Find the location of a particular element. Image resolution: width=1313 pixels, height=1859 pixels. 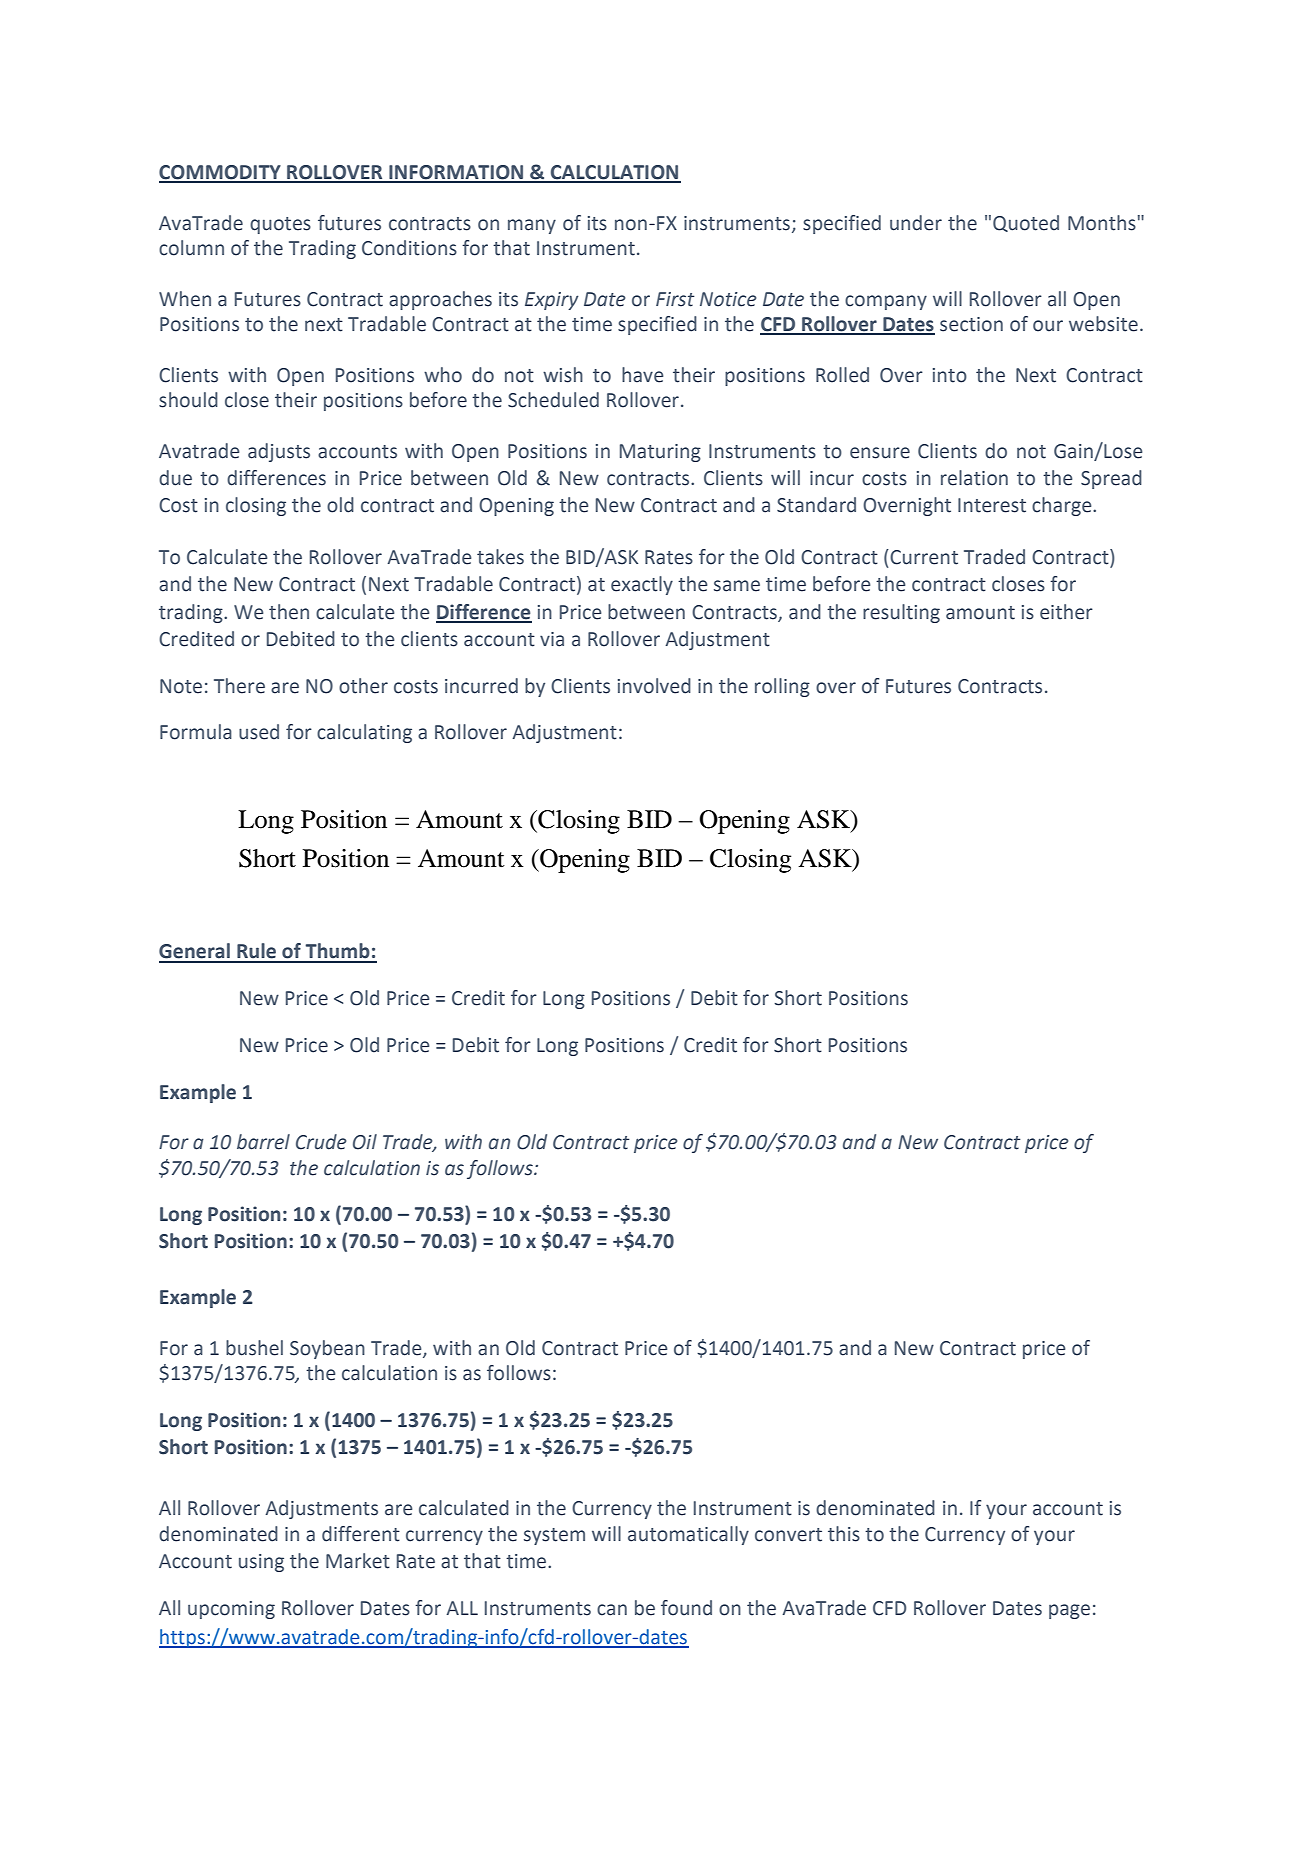

automatically is located at coordinates (688, 1535).
